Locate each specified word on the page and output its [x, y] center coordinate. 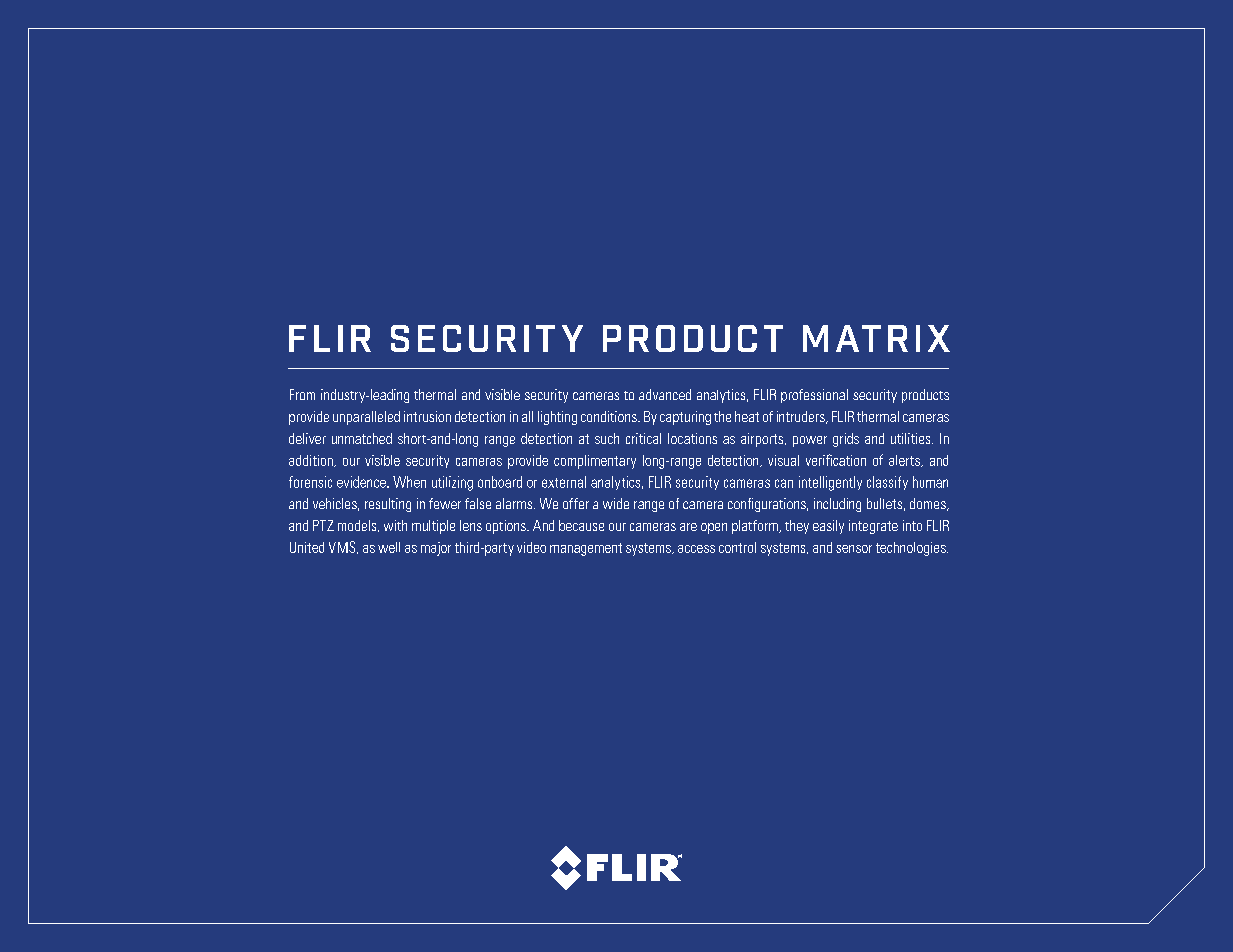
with [395, 525]
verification [836, 460]
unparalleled [366, 418]
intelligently [830, 483]
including [837, 505]
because [581, 525]
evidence [362, 482]
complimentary [595, 462]
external [564, 482]
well [389, 547]
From [302, 394]
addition [312, 461]
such [607, 438]
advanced [665, 394]
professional [814, 396]
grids [846, 440]
